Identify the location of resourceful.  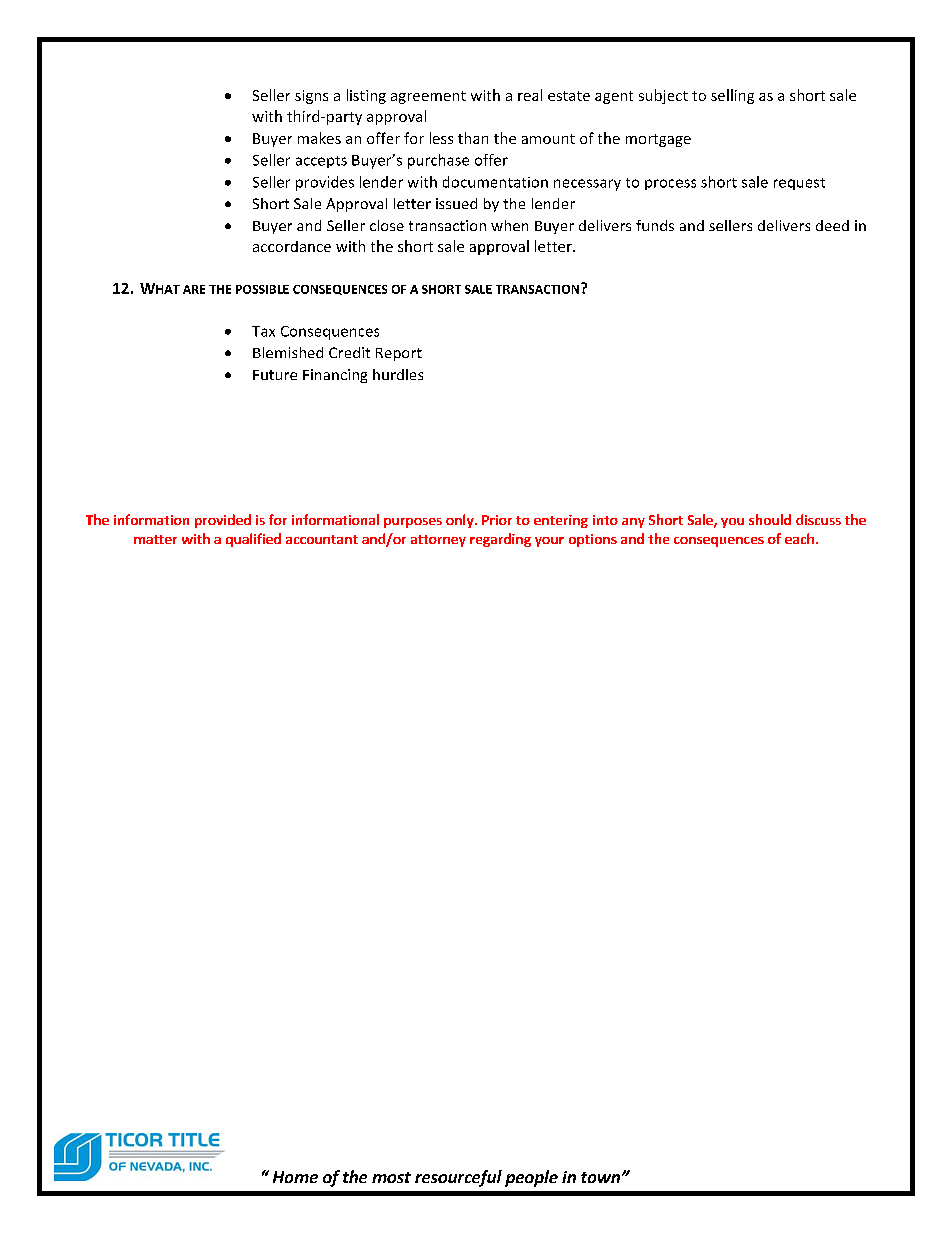
(458, 1178).
